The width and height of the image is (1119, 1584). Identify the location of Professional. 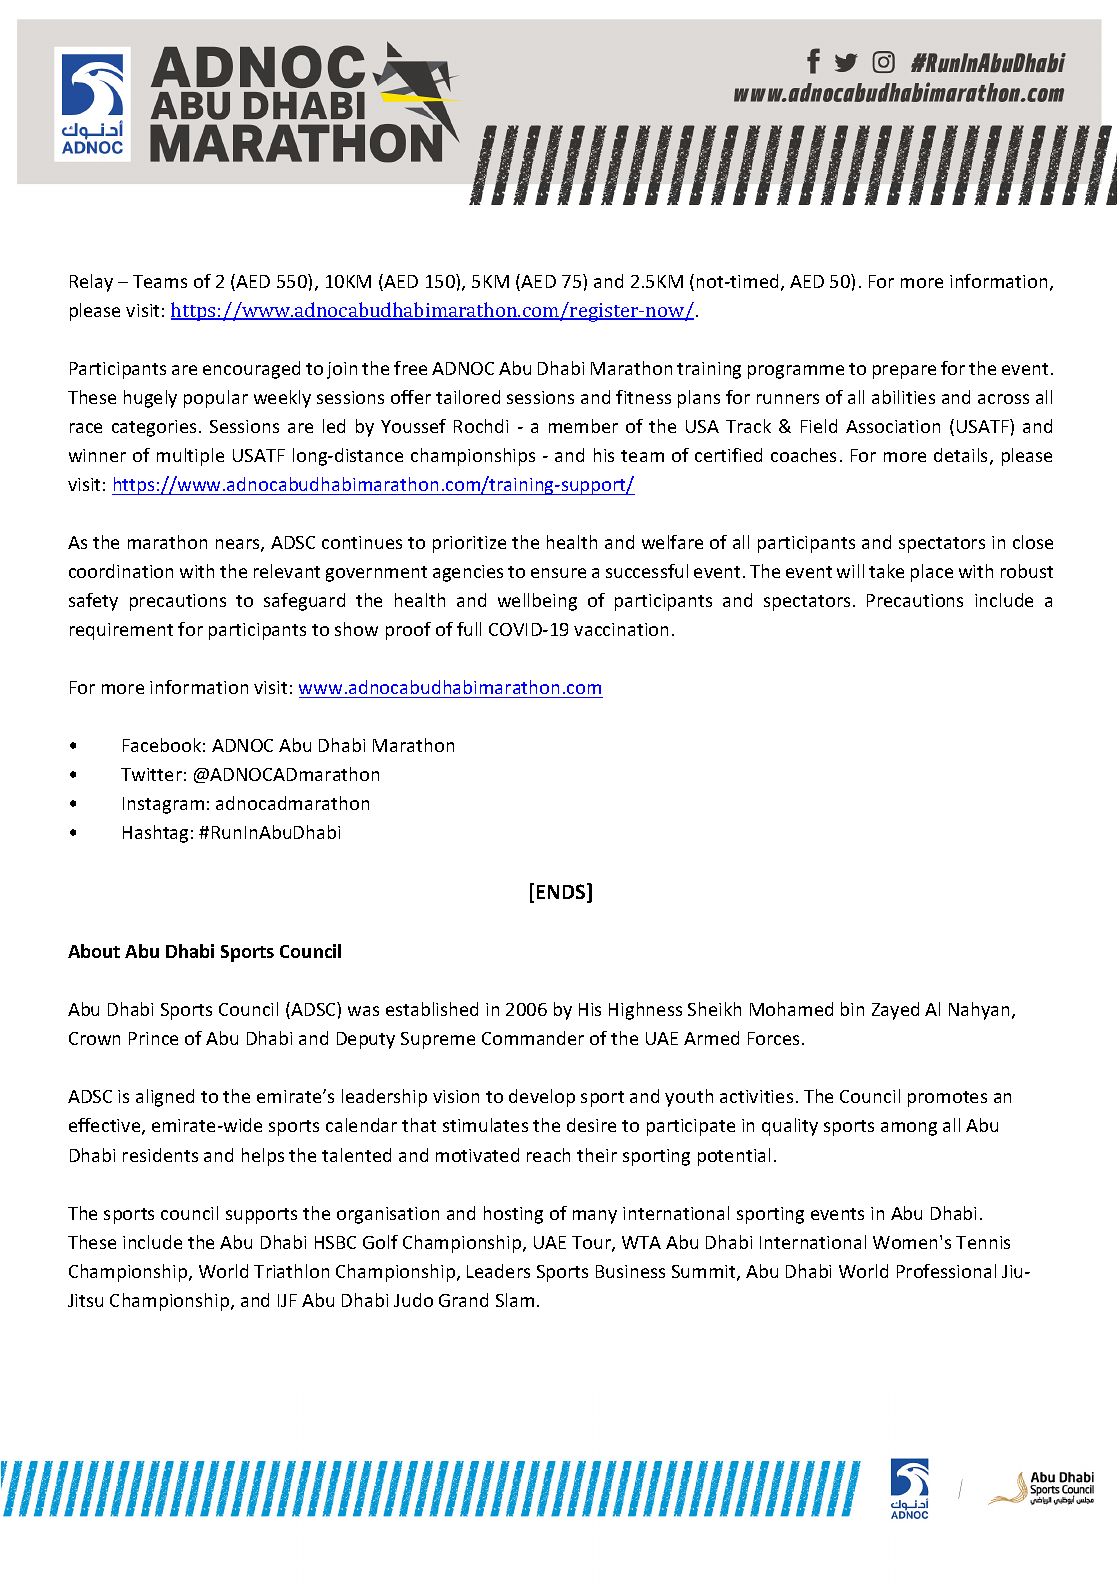
(946, 1271).
